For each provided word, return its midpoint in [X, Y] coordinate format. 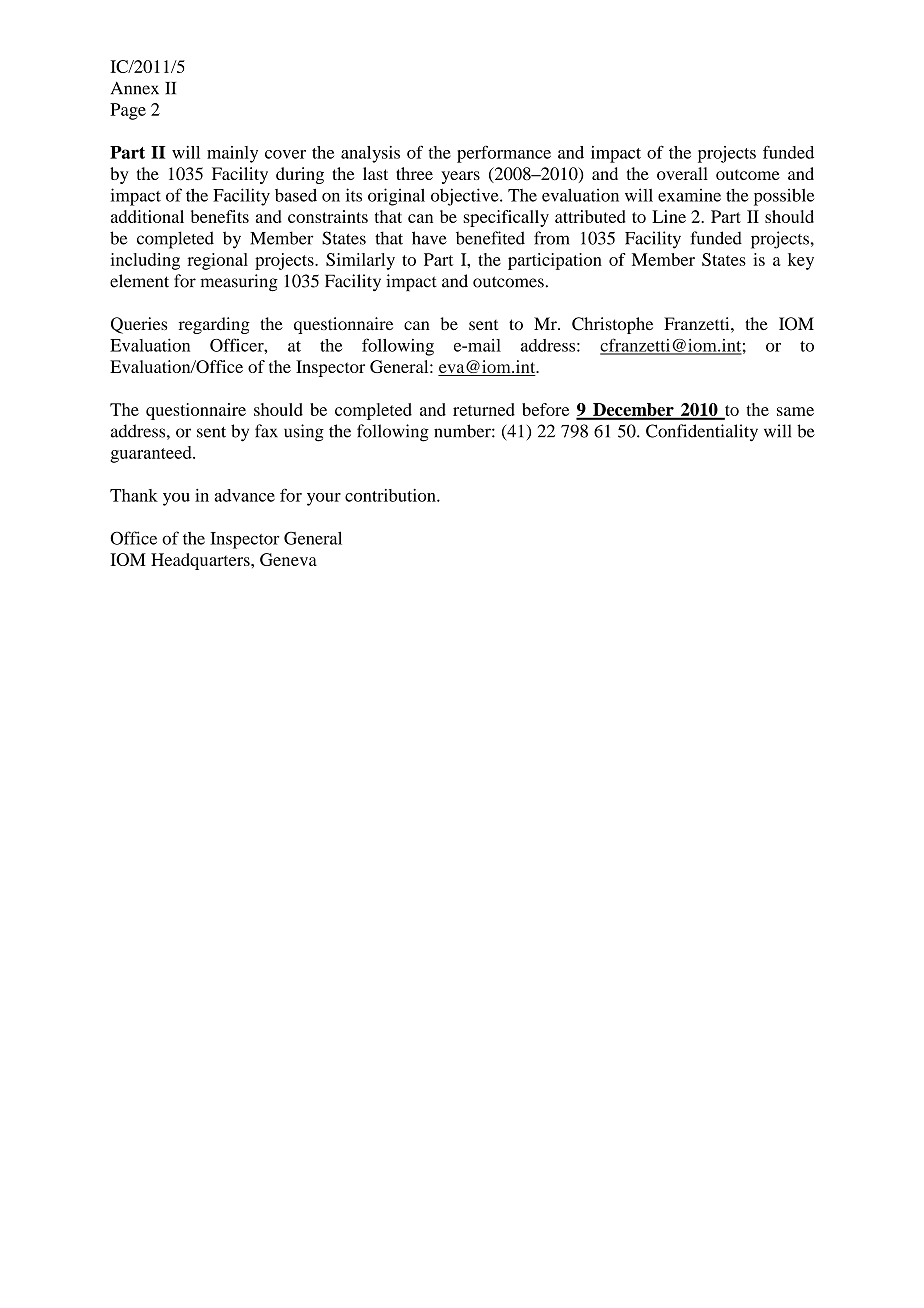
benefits [220, 216]
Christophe [612, 325]
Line [669, 216]
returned [484, 409]
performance [504, 154]
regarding [214, 325]
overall [682, 173]
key [801, 261]
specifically [506, 218]
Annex [135, 88]
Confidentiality [702, 433]
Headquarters [201, 561]
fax [266, 431]
